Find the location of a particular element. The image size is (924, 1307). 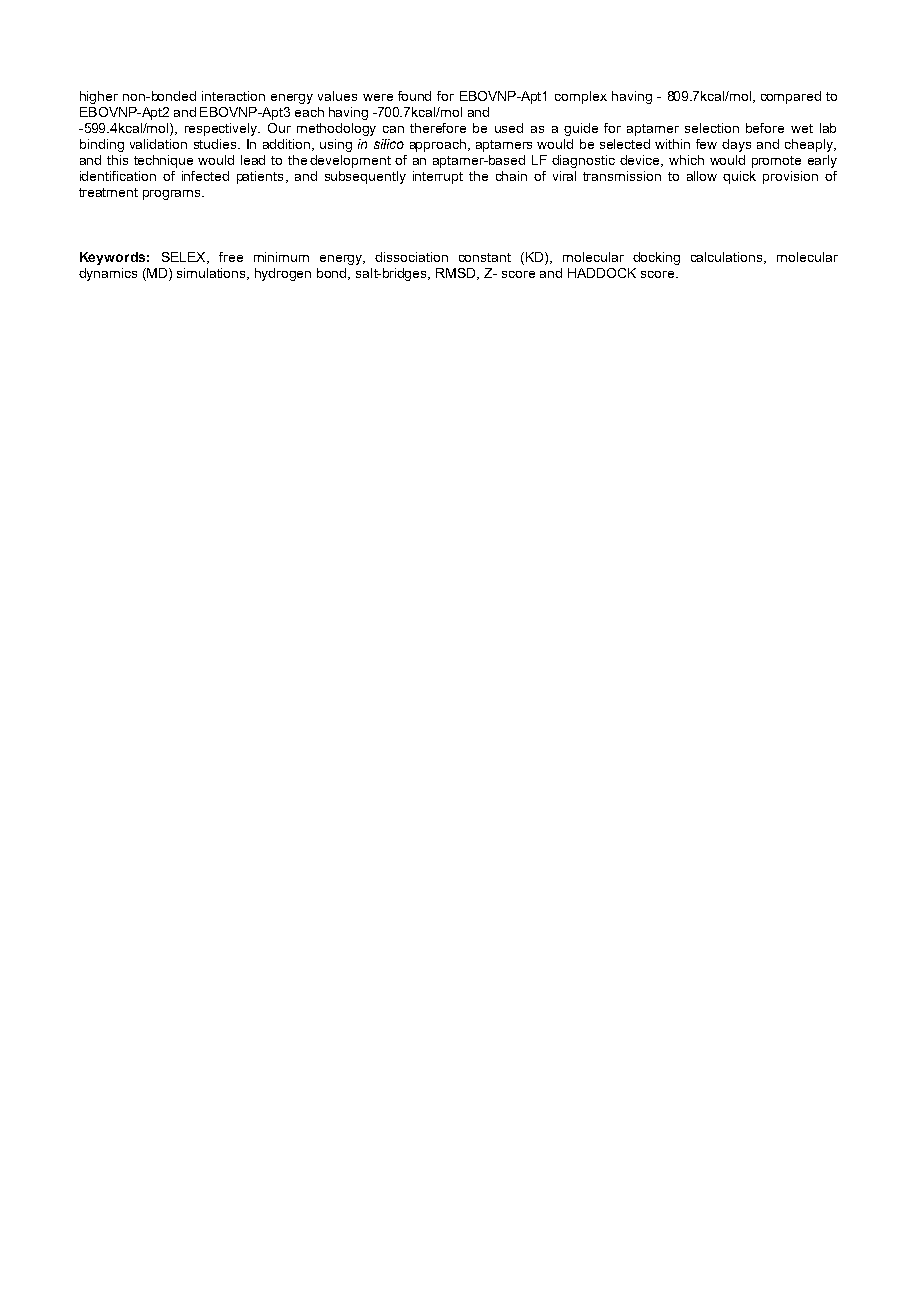

calculations is located at coordinates (728, 258).
